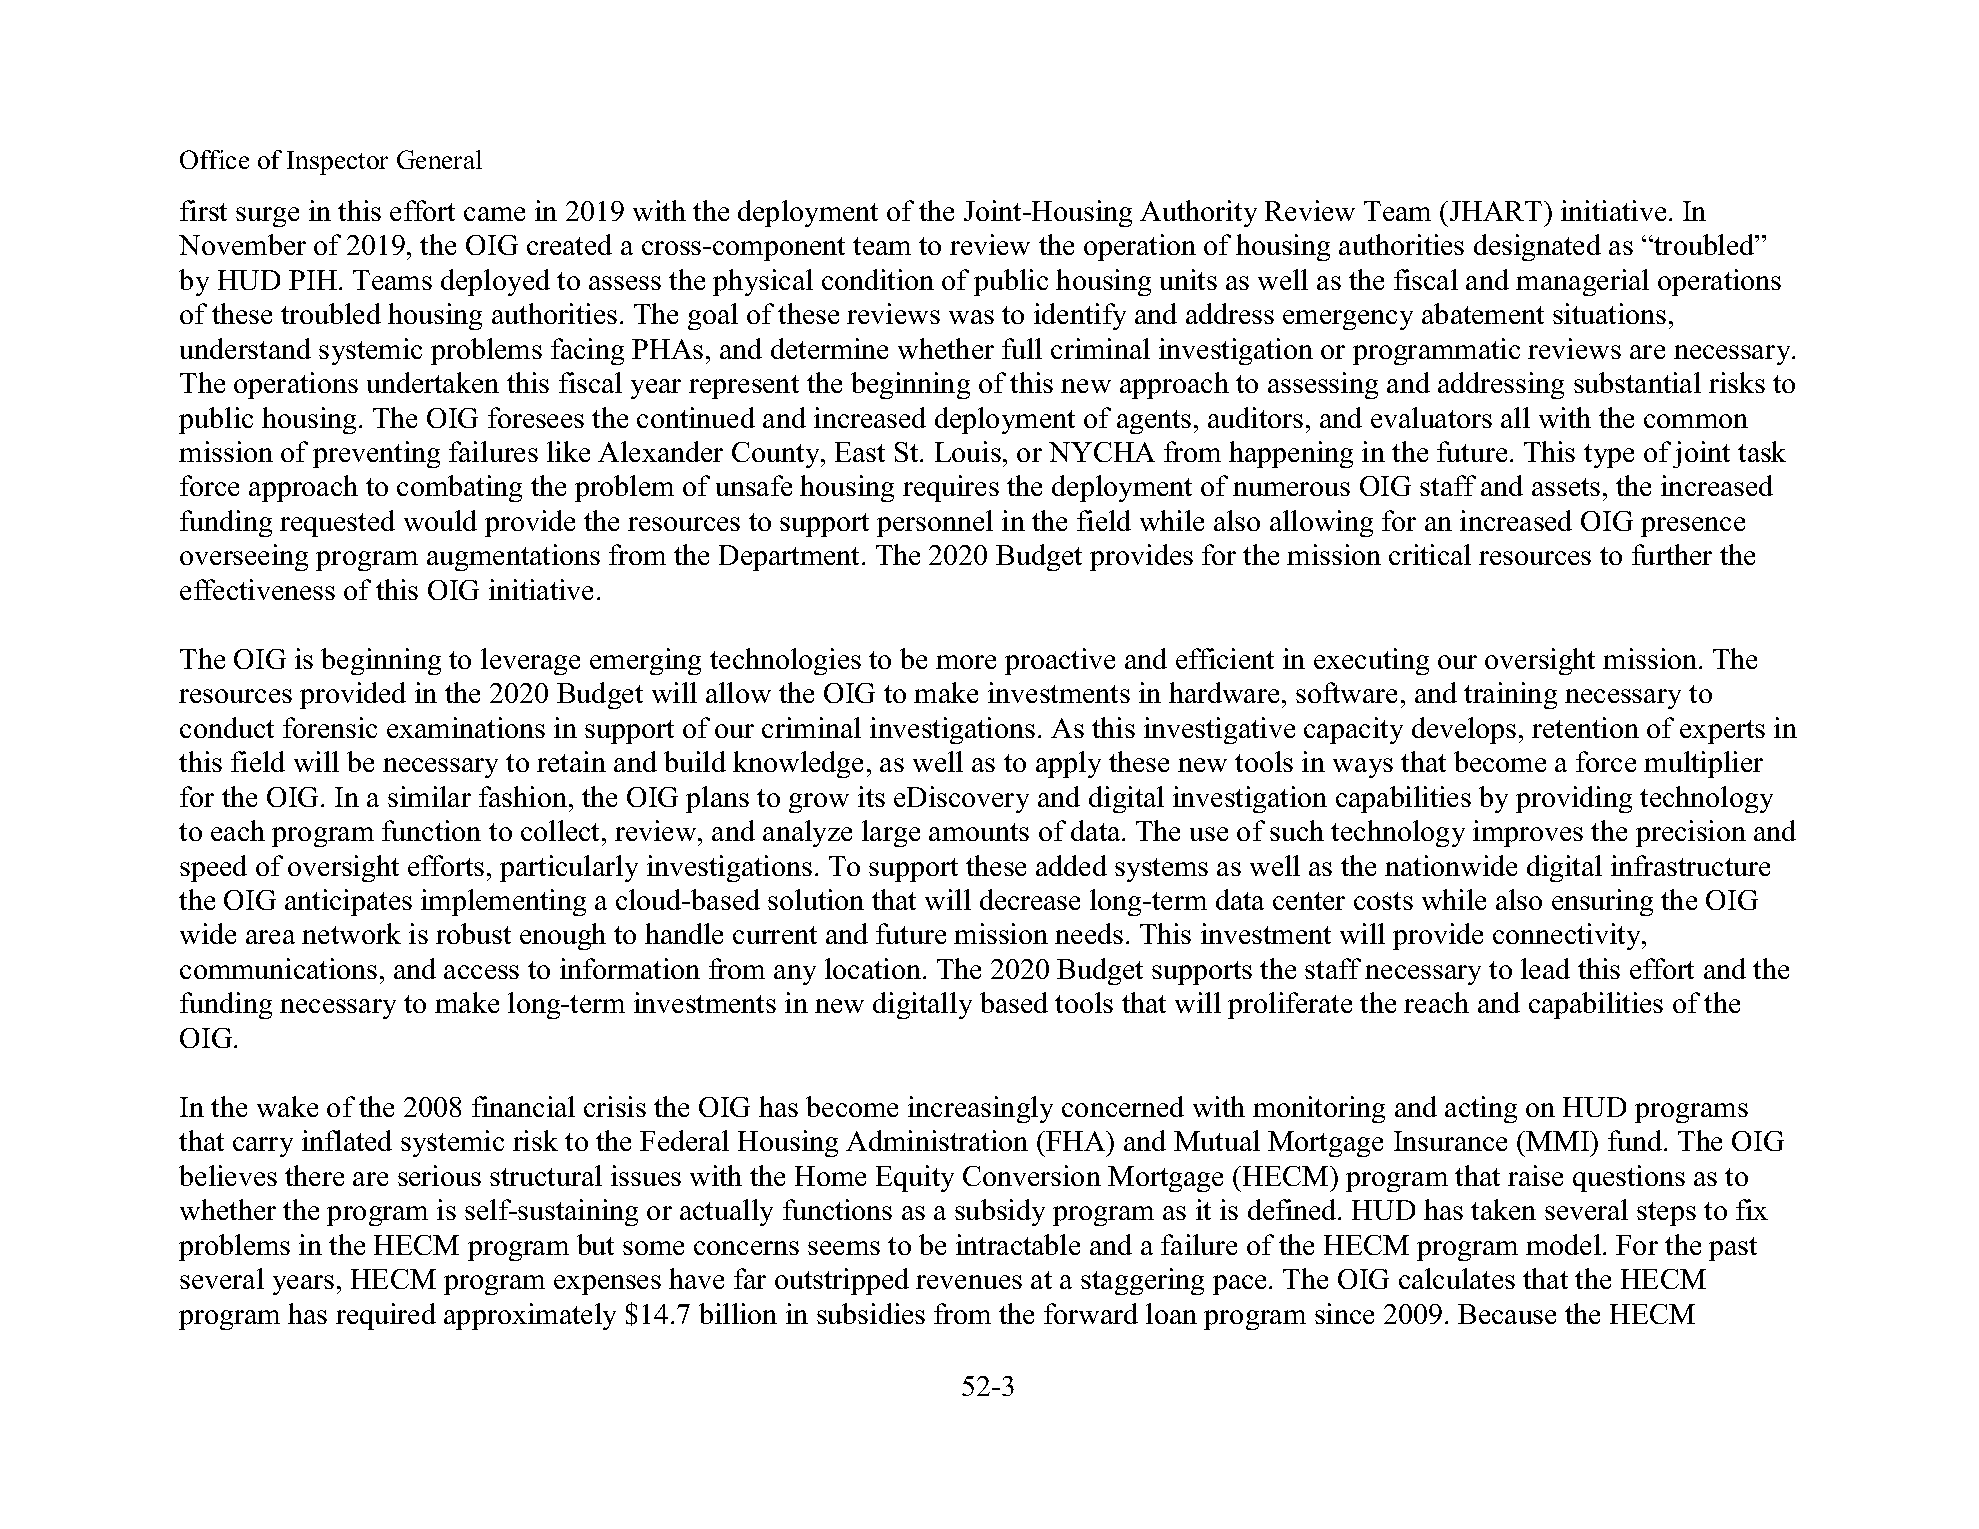  I want to click on Inspector, so click(337, 163).
